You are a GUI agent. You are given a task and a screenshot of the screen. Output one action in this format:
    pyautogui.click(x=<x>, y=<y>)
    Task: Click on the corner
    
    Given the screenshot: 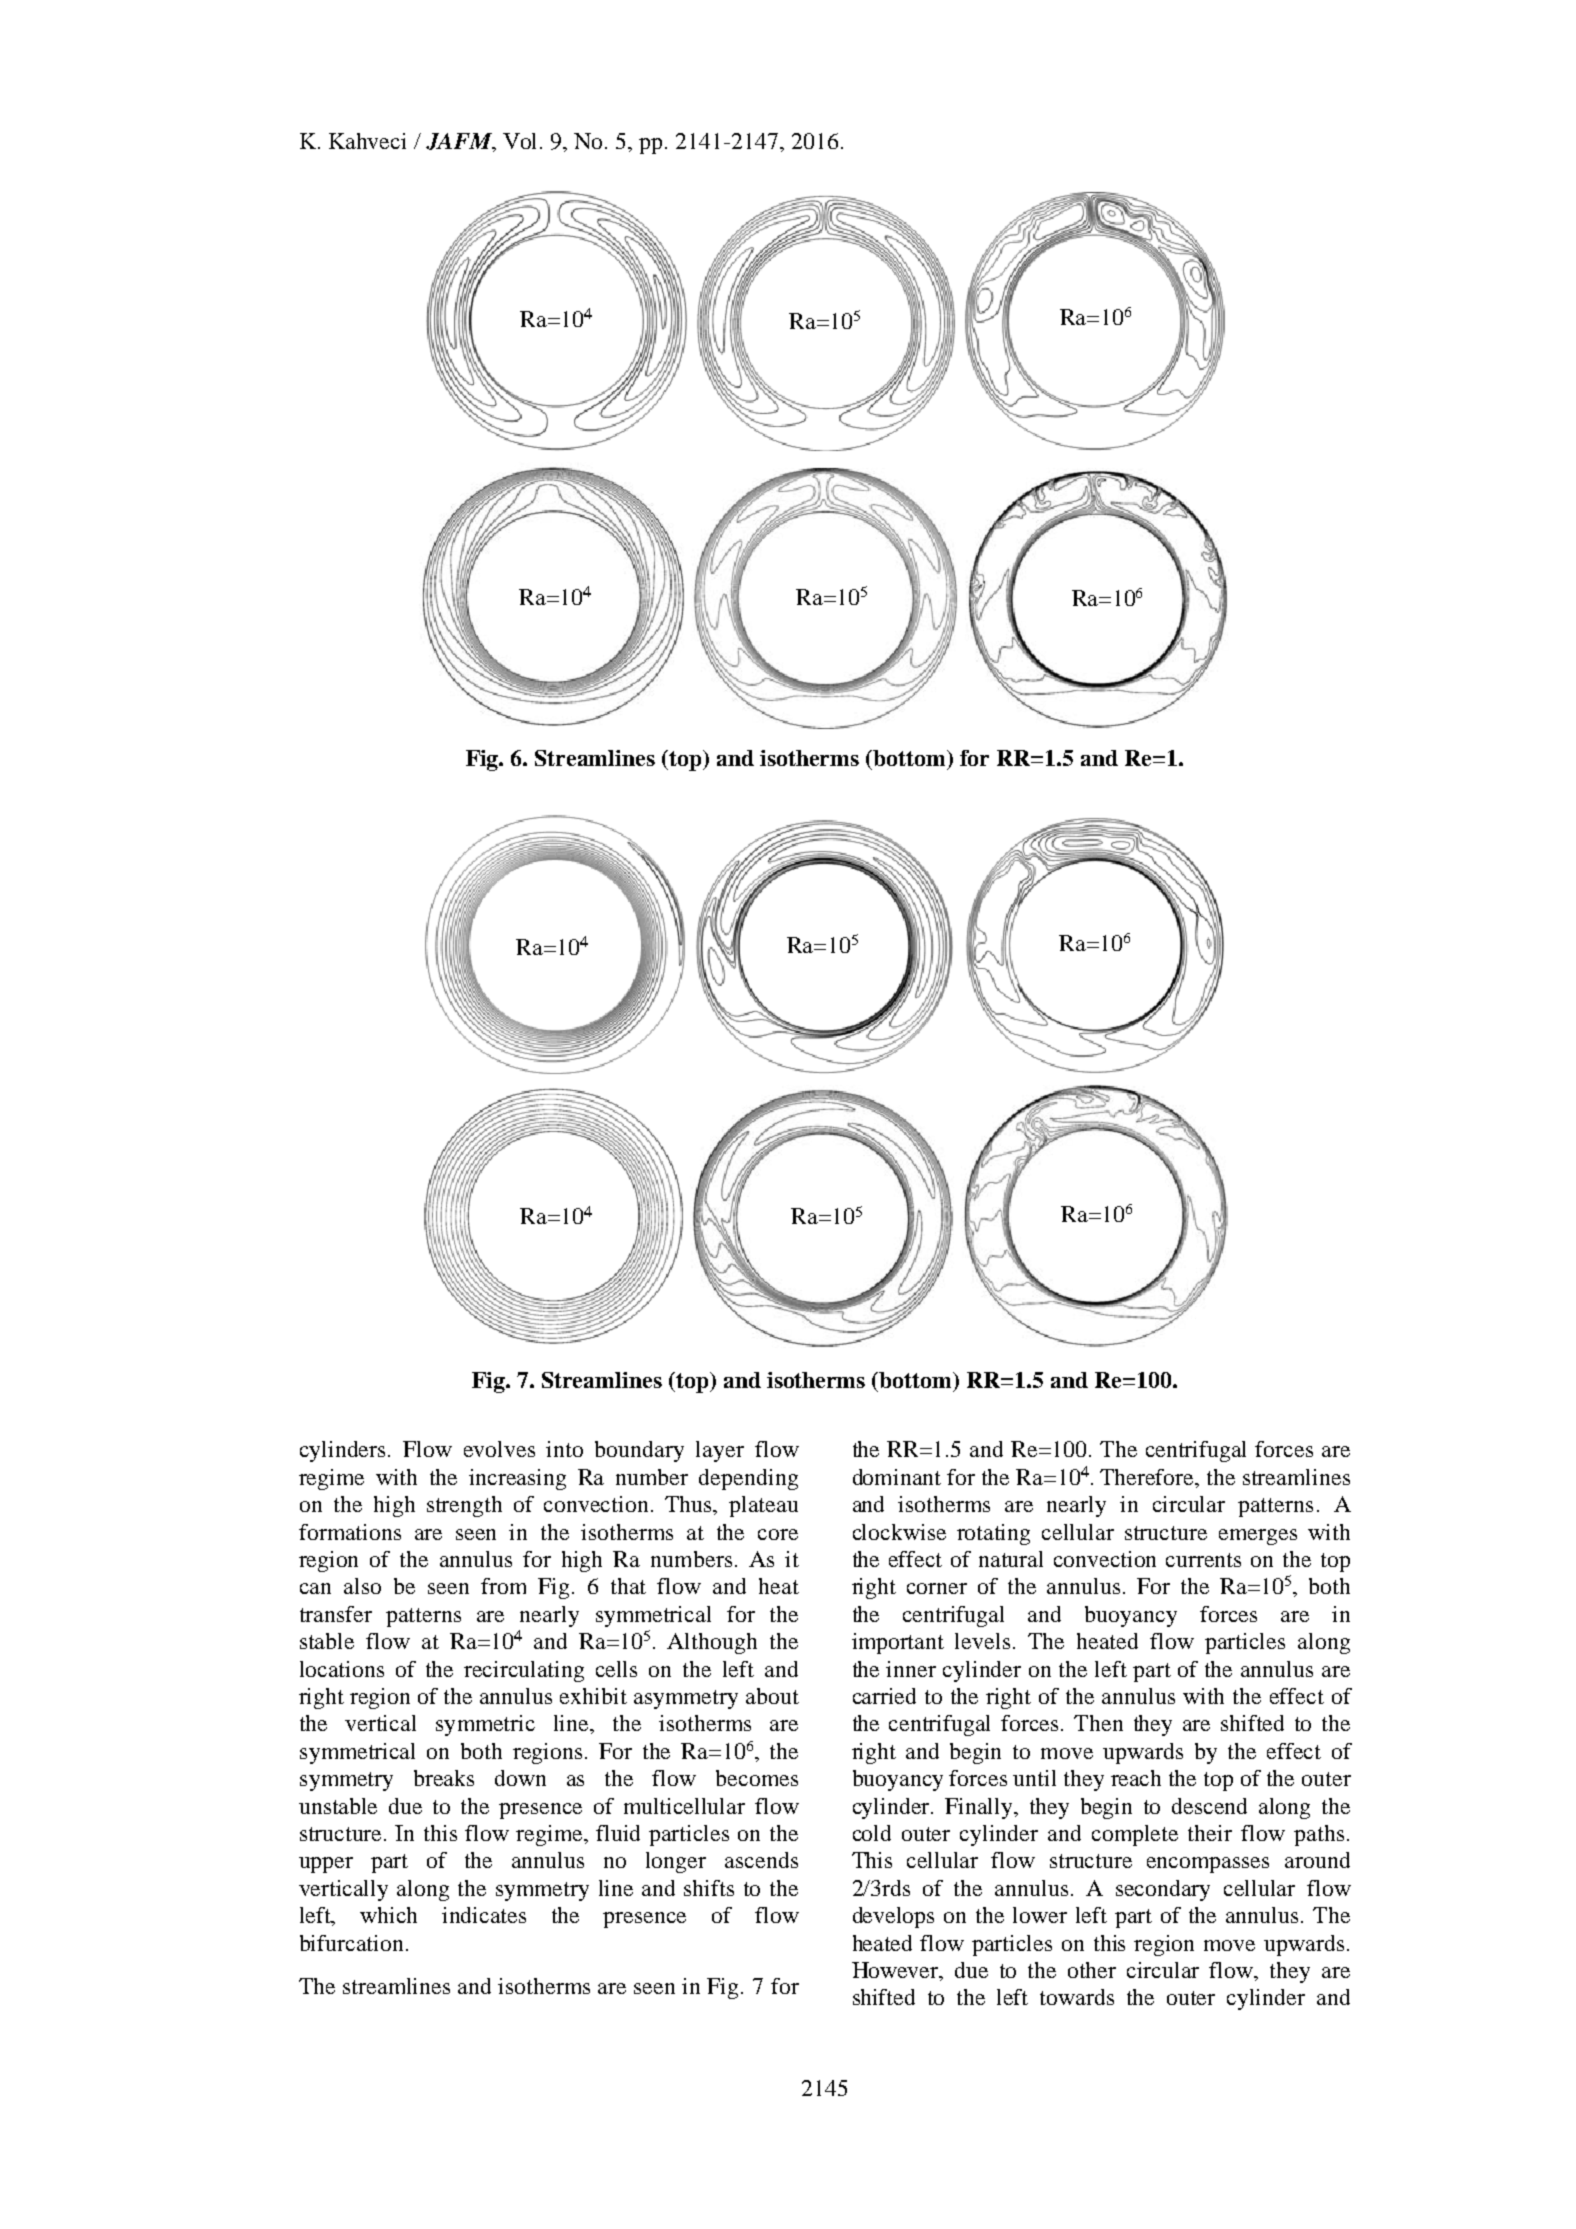 What is the action you would take?
    pyautogui.click(x=937, y=1588)
